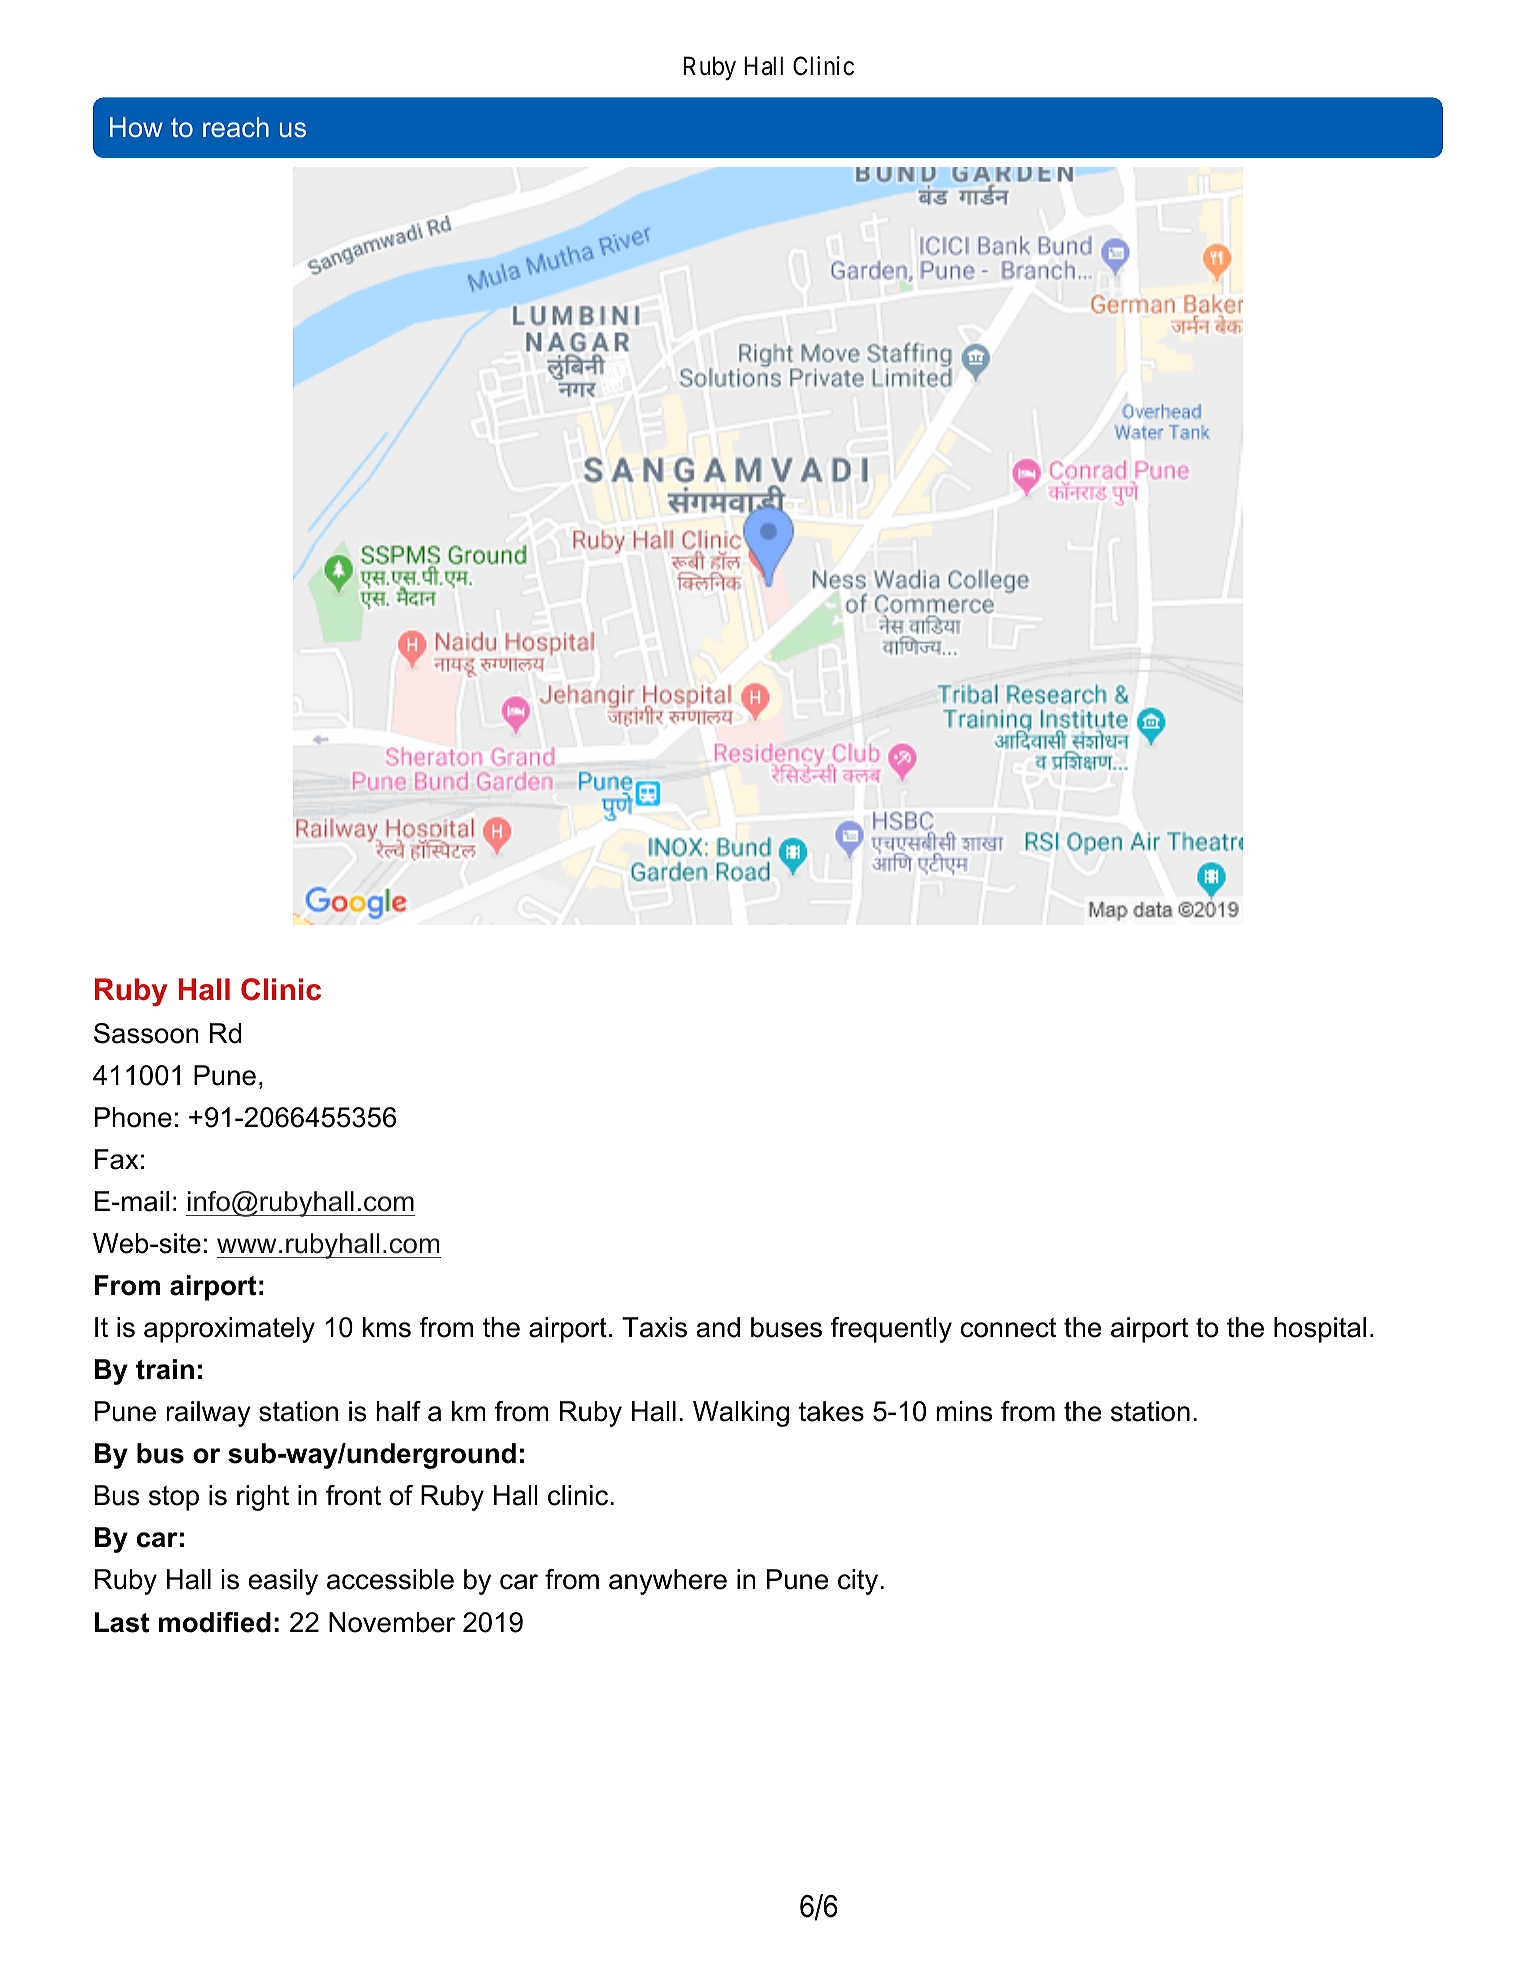 The height and width of the document is (1988, 1536). Describe the element at coordinates (1320, 1330) in the document. I see `hospital` at that location.
